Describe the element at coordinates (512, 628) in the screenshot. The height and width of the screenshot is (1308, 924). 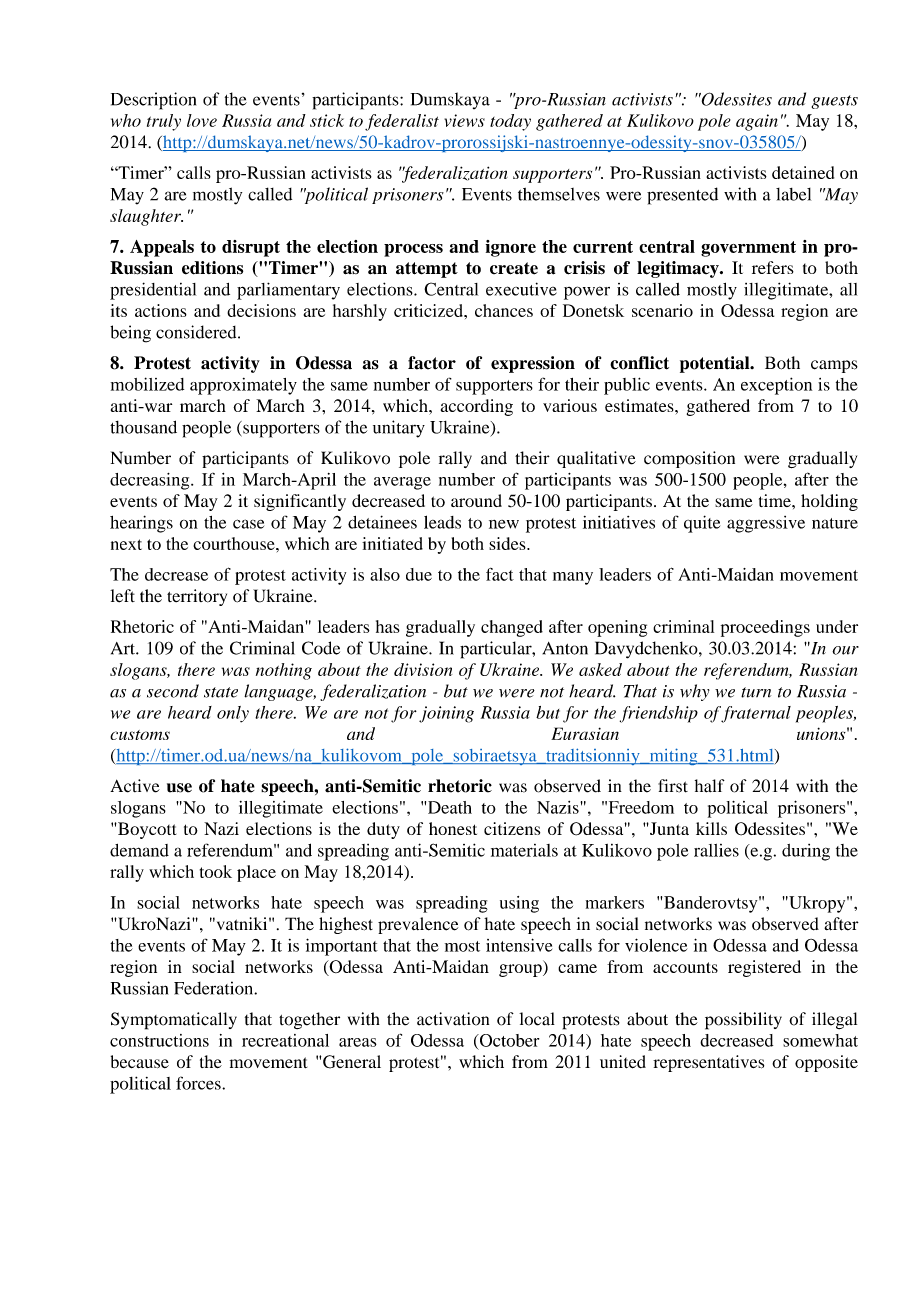
I see `changed` at that location.
